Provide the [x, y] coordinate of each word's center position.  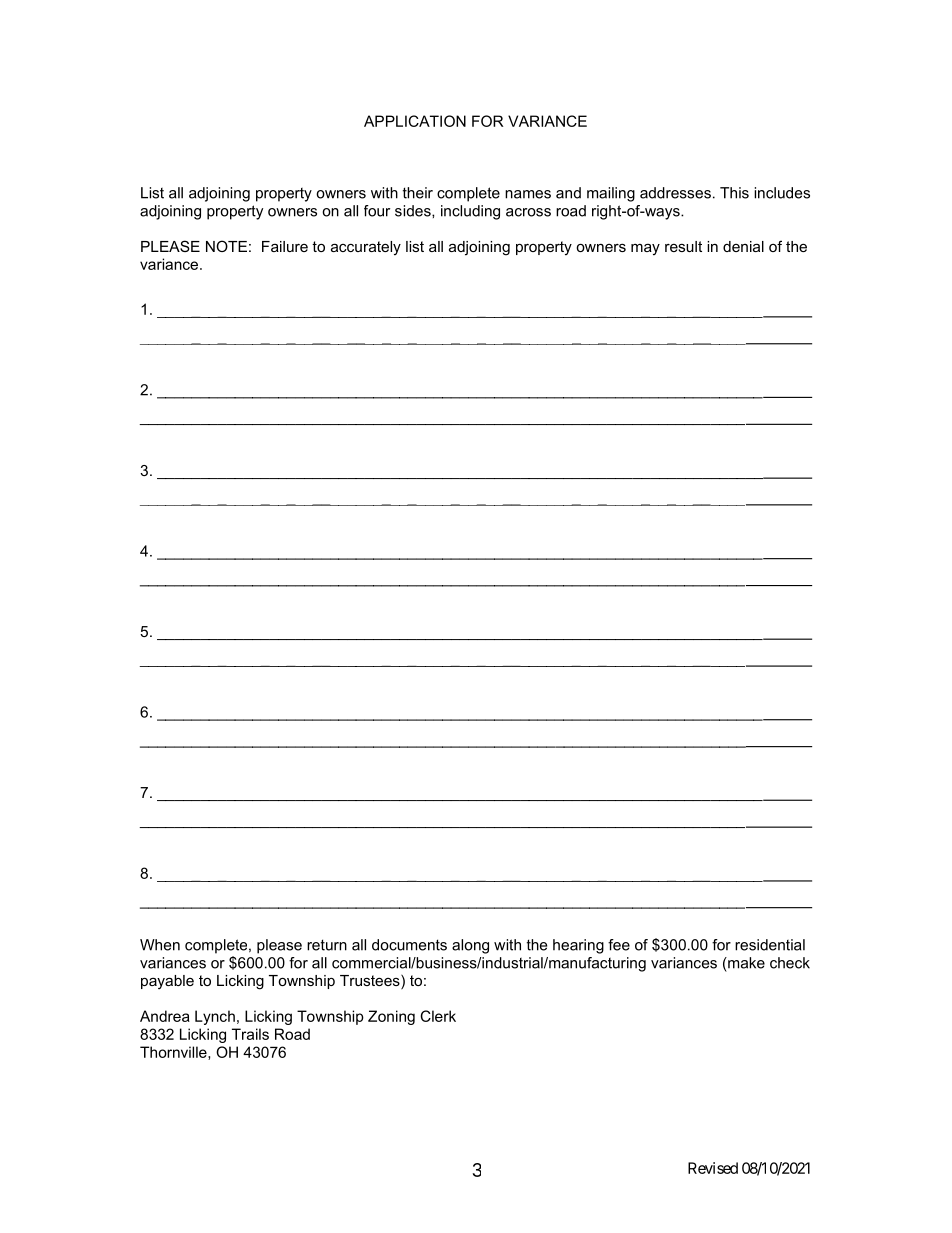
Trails [250, 1034]
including [470, 212]
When [160, 945]
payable [167, 982]
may [645, 250]
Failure [285, 246]
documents [409, 945]
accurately [366, 248]
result [683, 246]
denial [743, 246]
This [734, 193]
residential [770, 945]
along [470, 946]
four [377, 211]
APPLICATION [415, 121]
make [745, 963]
